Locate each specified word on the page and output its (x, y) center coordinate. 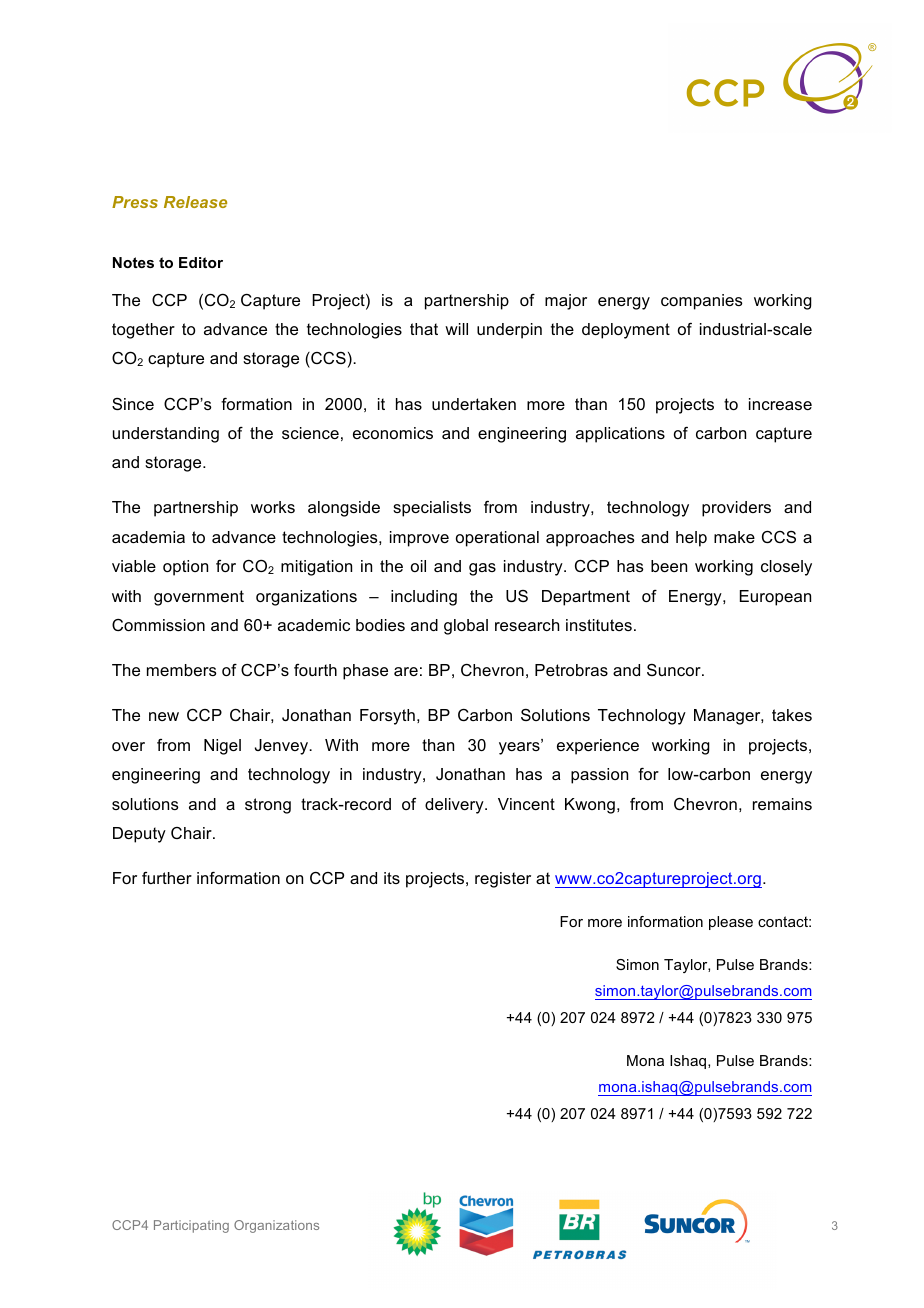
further (167, 878)
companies (702, 302)
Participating (191, 1226)
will (456, 329)
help (691, 539)
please (731, 923)
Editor (201, 262)
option (185, 568)
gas (482, 569)
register (503, 880)
